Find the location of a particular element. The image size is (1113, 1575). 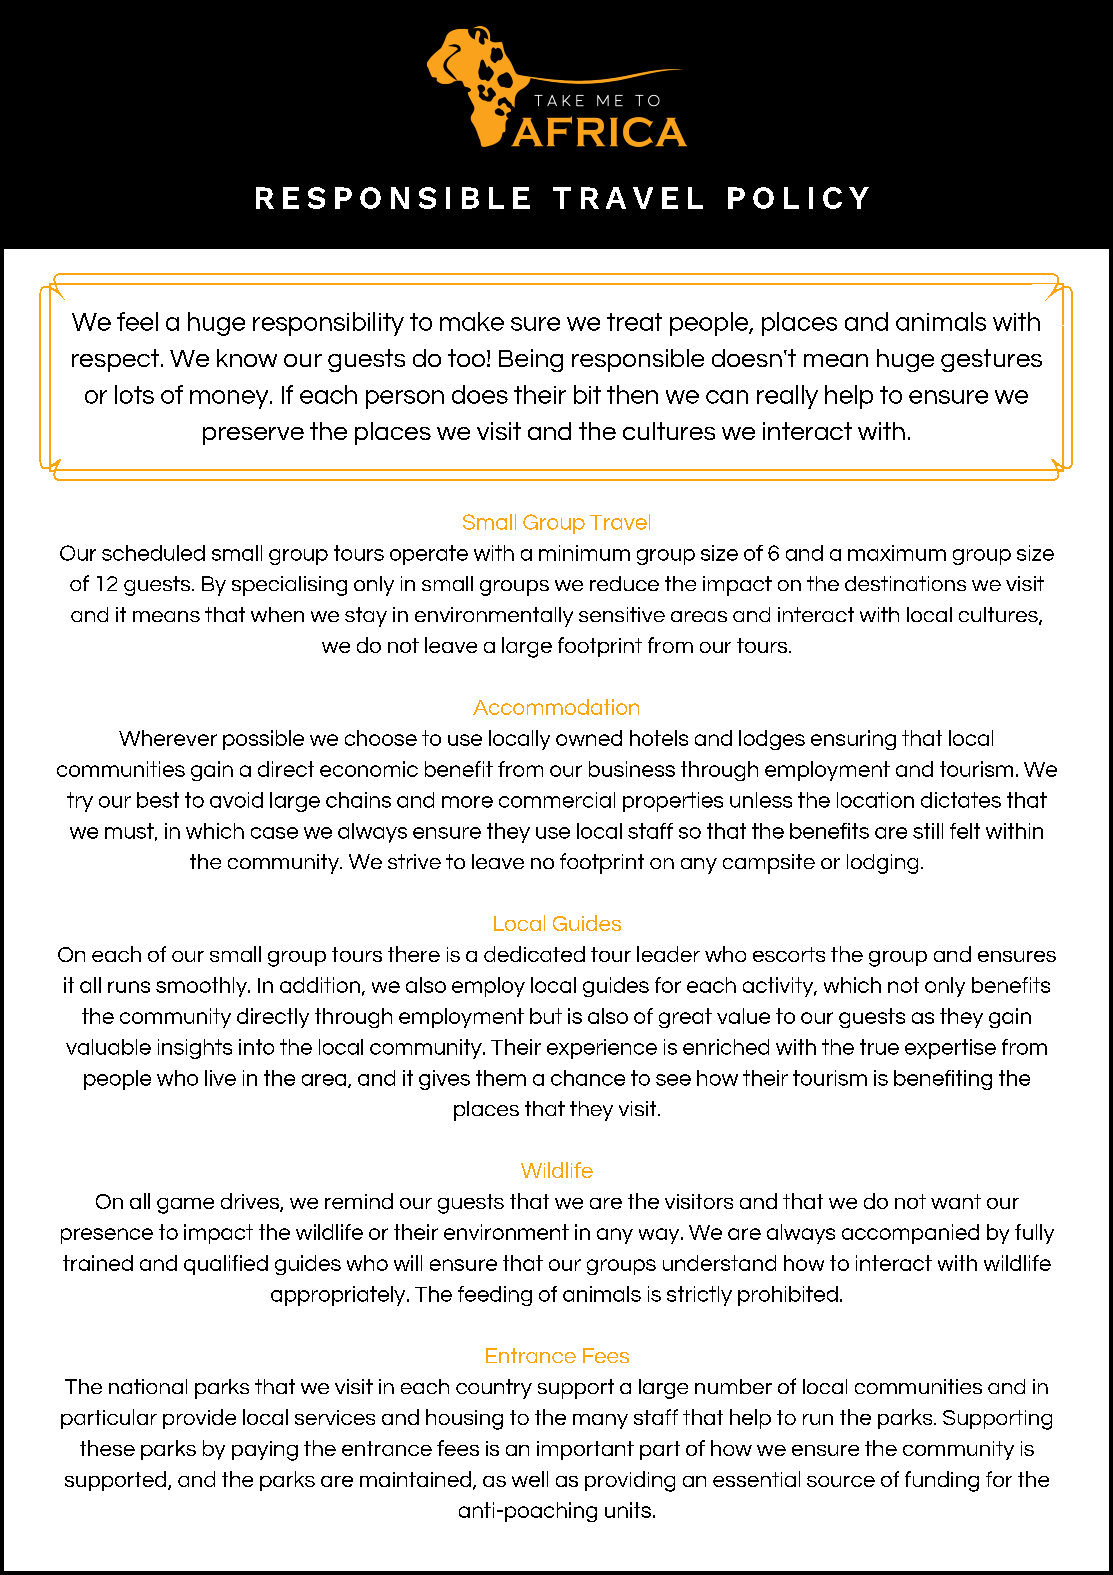

funding is located at coordinates (942, 1481).
